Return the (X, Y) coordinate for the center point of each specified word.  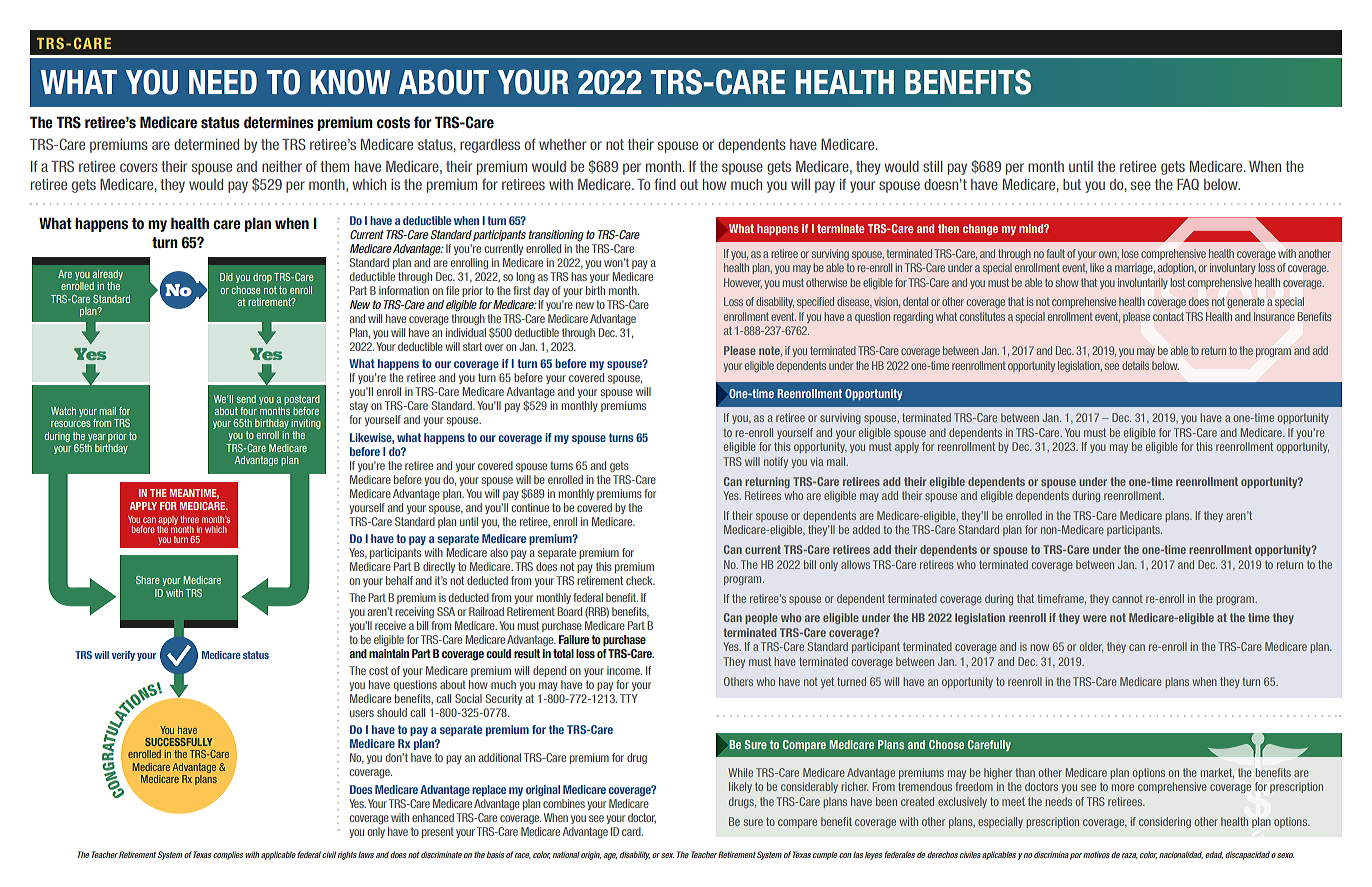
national (566, 855)
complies (228, 855)
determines (279, 122)
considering (1165, 822)
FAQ (1188, 184)
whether (562, 144)
